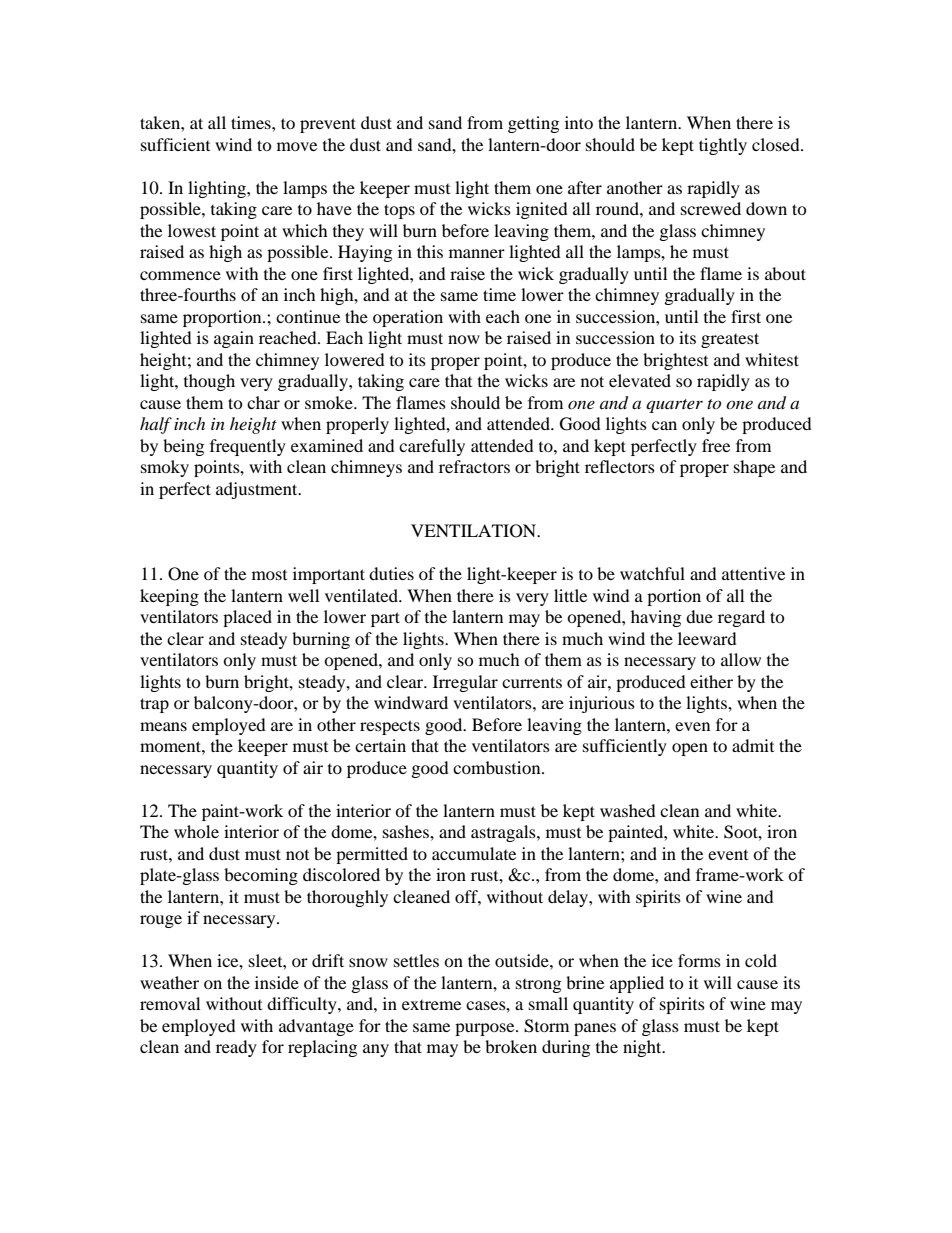 This screenshot has width=952, height=1233. I want to click on VENTILATION, so click(475, 531).
